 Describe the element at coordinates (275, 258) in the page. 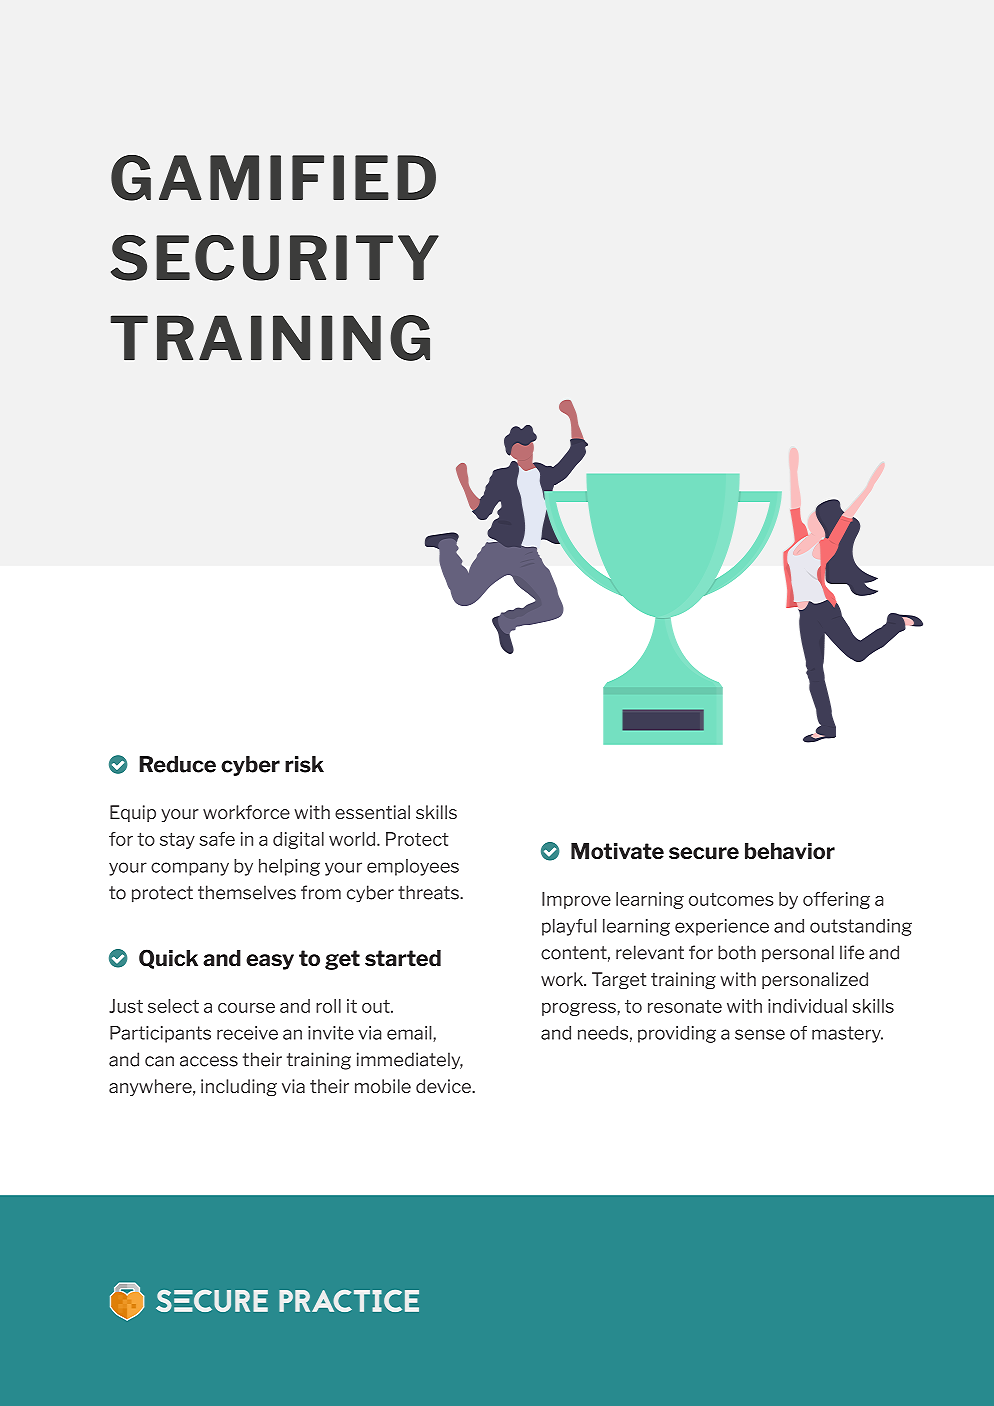

I see `SECURITY` at that location.
